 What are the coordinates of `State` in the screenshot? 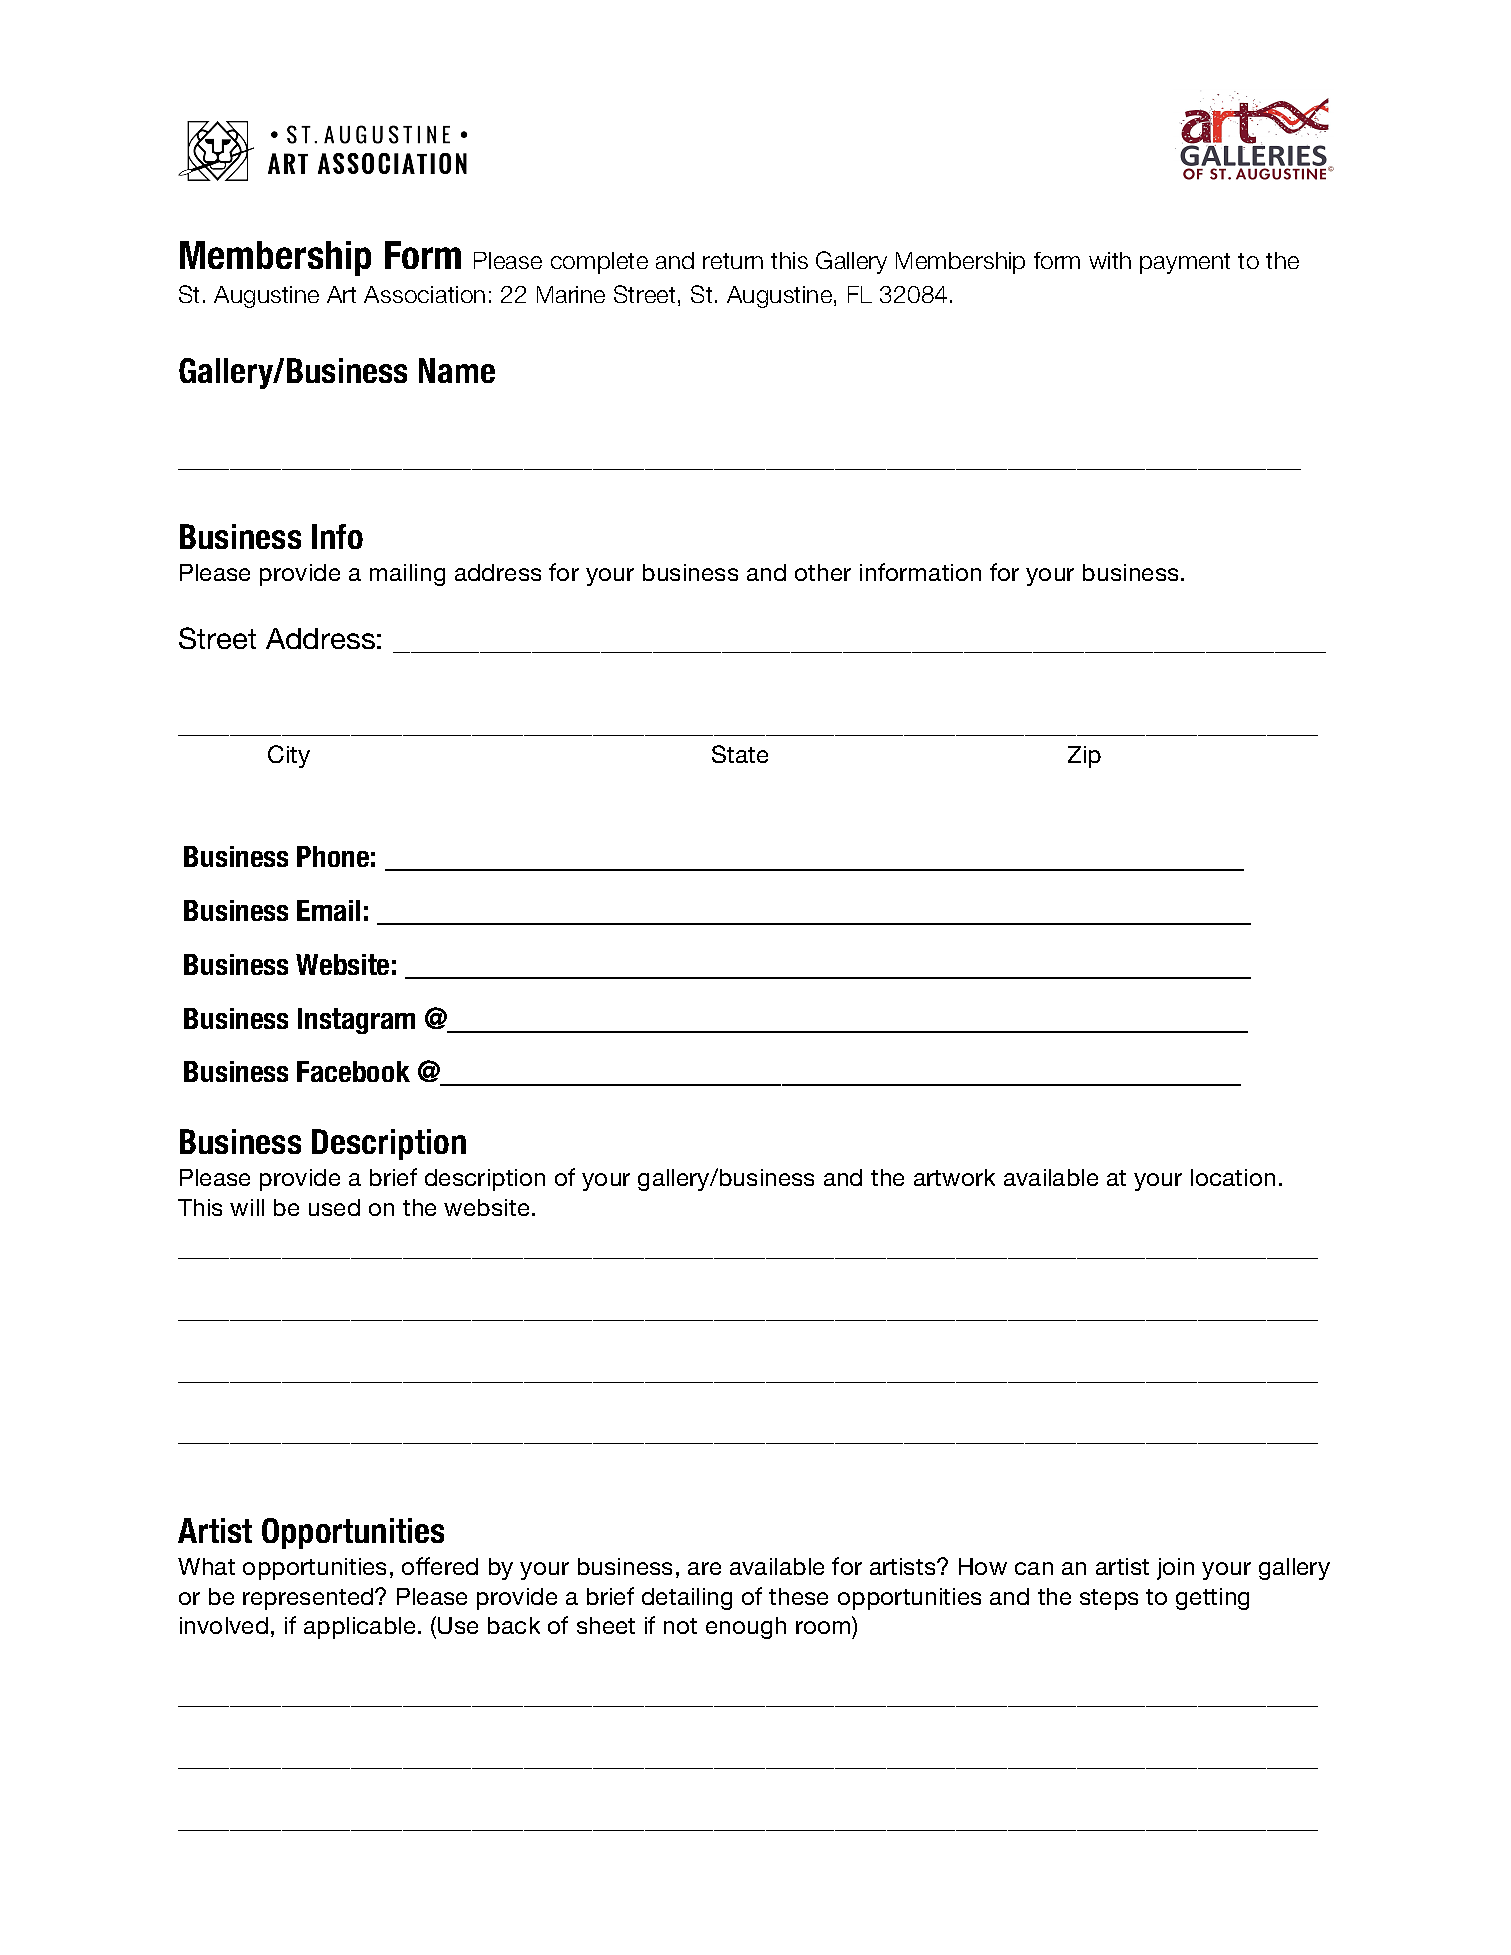 It's located at (740, 754).
